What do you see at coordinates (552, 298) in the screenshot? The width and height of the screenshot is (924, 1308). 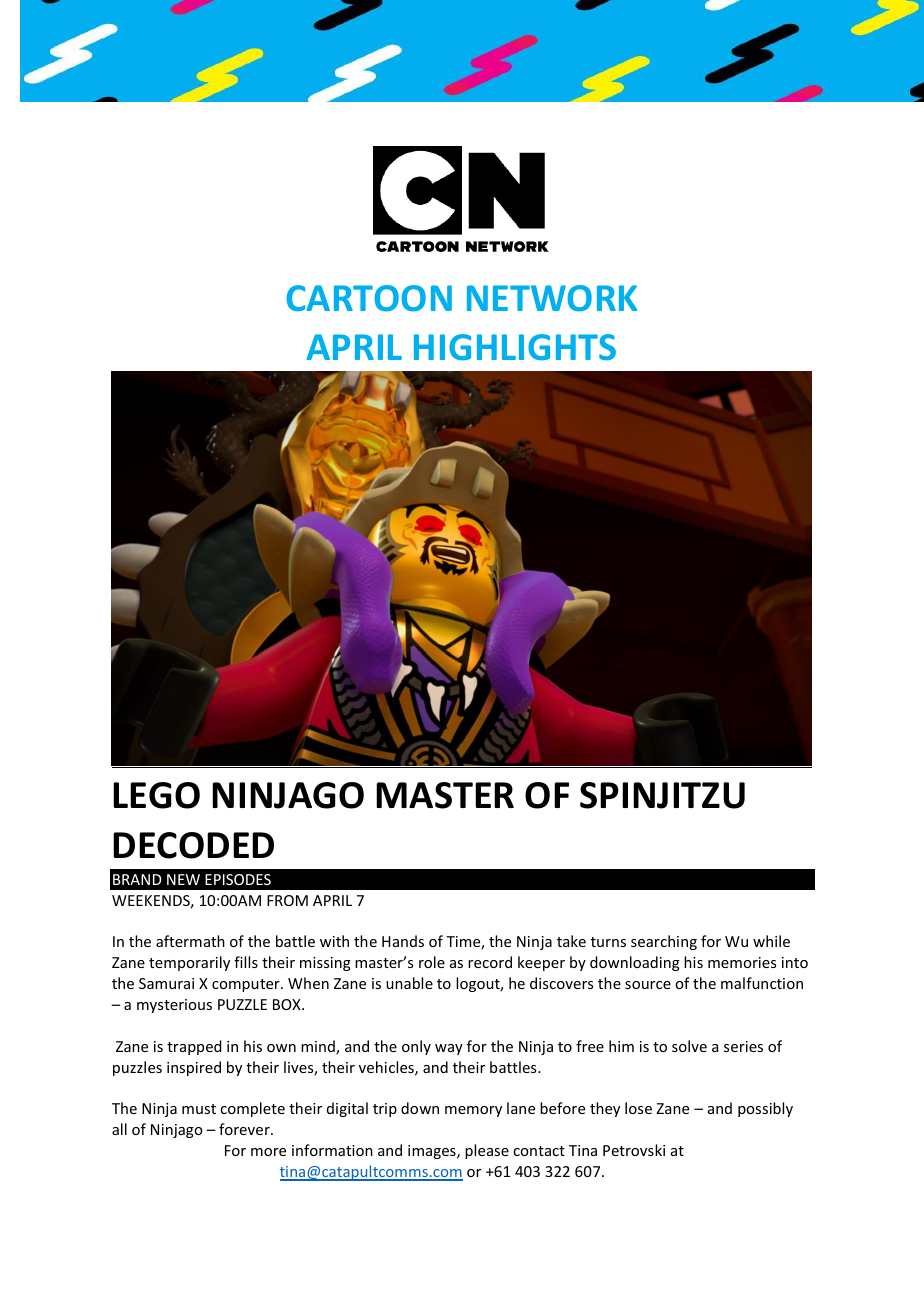 I see `NETWORK` at bounding box center [552, 298].
